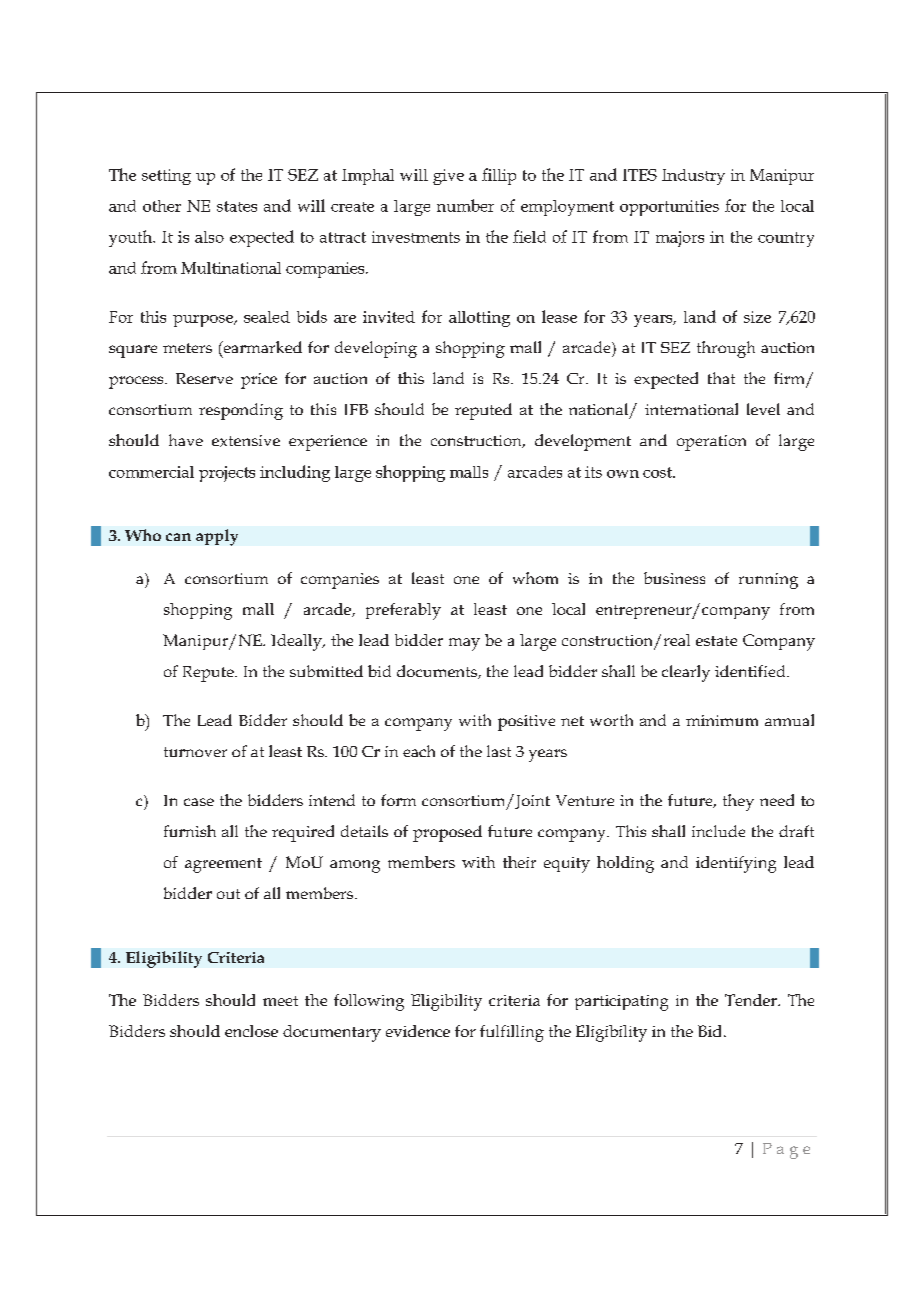 This screenshot has height=1308, width=924. Describe the element at coordinates (237, 206) in the screenshot. I see `states` at that location.
